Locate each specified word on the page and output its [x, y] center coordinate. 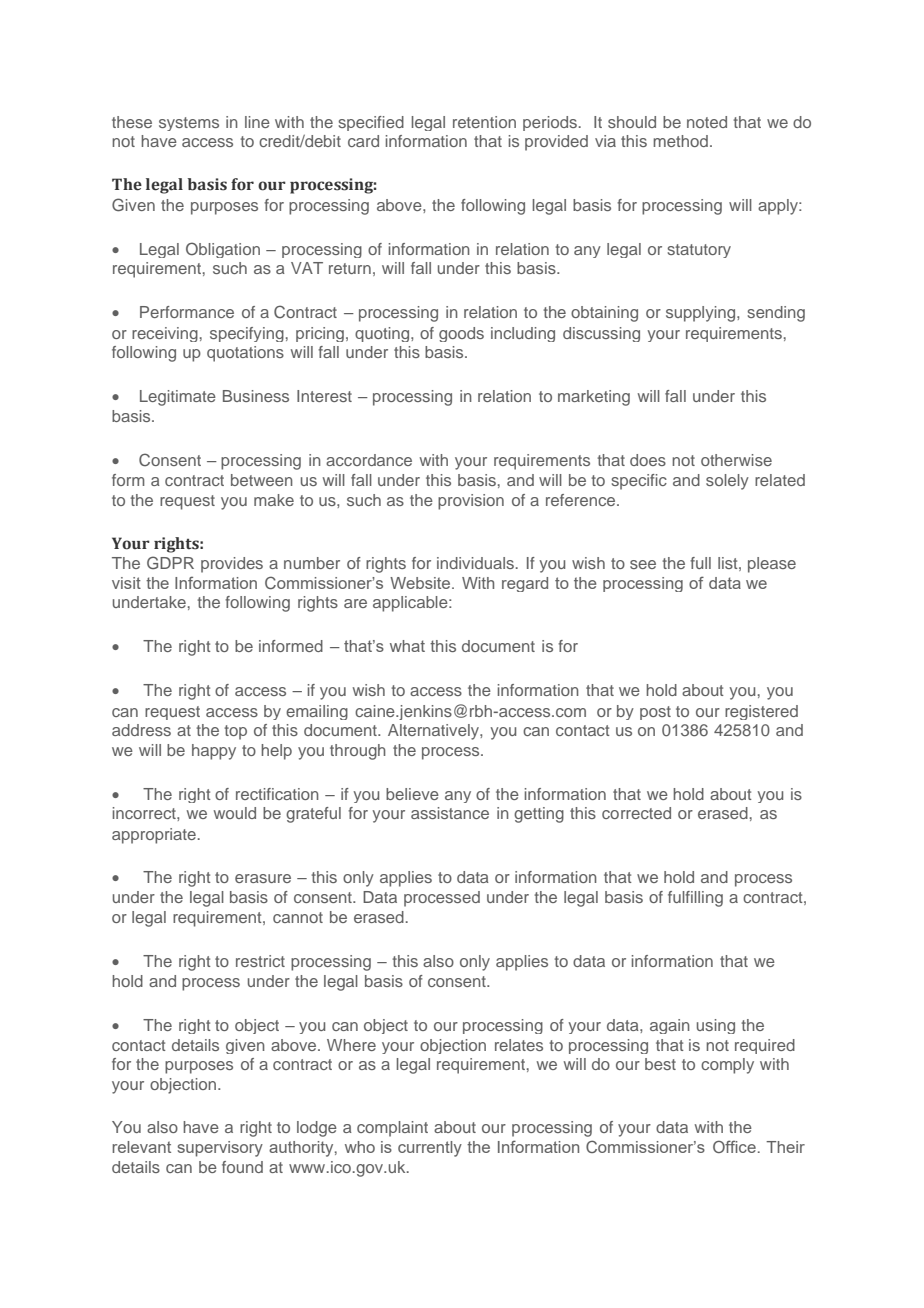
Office [734, 1146]
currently [430, 1149]
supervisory [220, 1149]
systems [189, 124]
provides [232, 565]
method [680, 141]
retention [484, 122]
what [407, 646]
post [655, 713]
